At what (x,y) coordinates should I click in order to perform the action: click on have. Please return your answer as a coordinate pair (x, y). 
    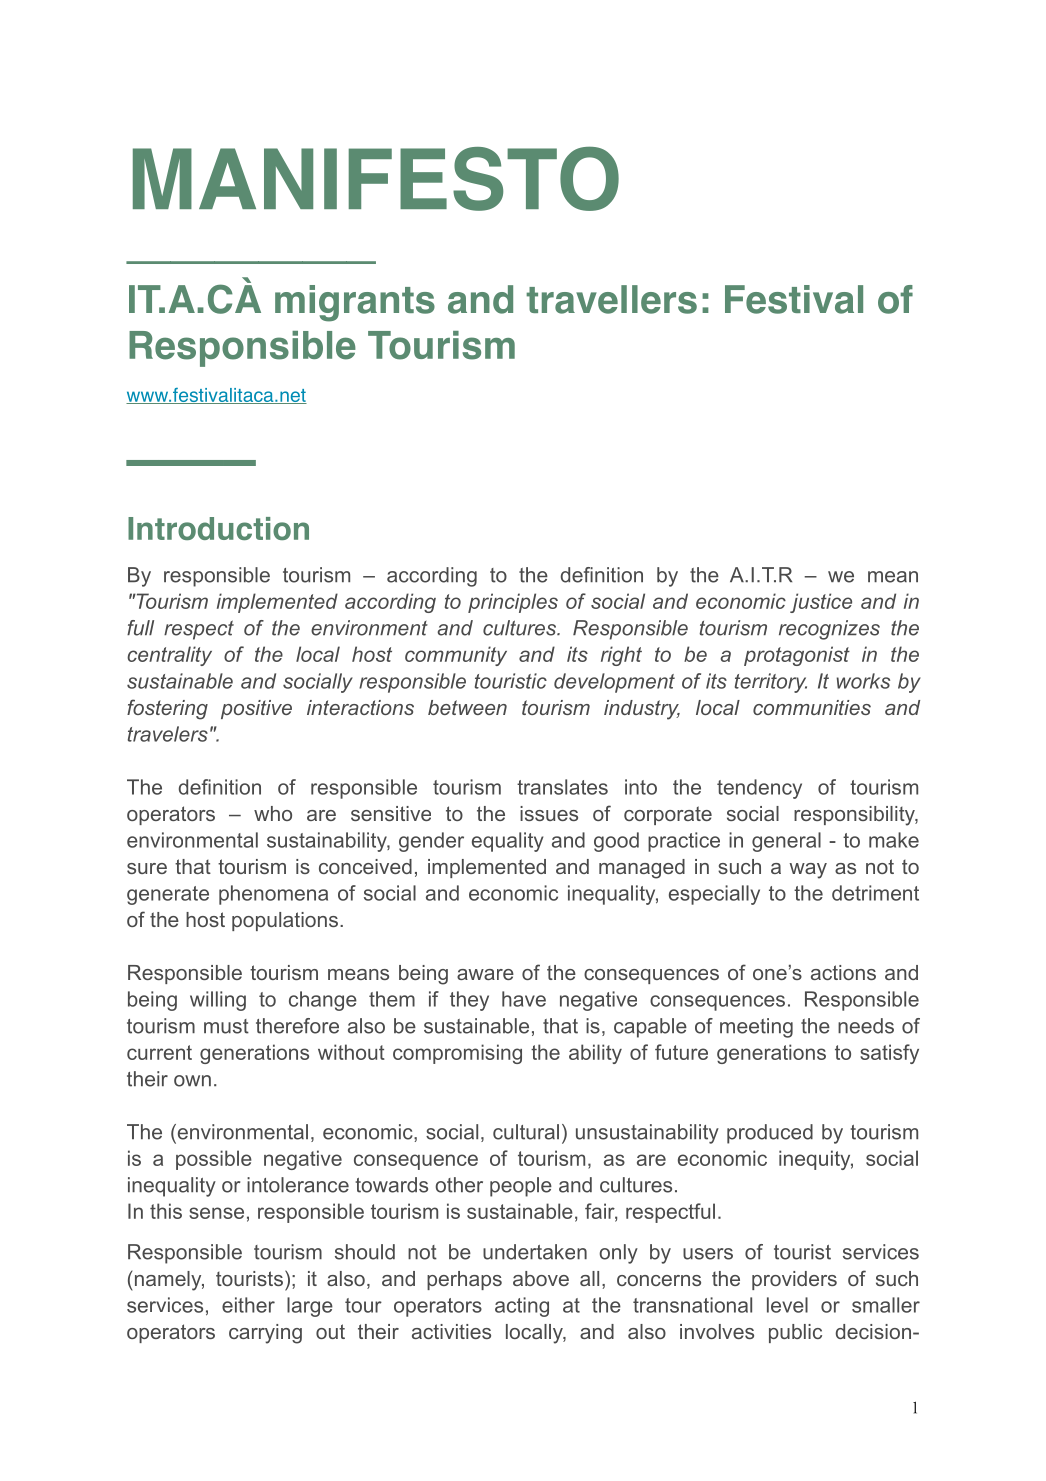
    Looking at the image, I should click on (524, 999).
